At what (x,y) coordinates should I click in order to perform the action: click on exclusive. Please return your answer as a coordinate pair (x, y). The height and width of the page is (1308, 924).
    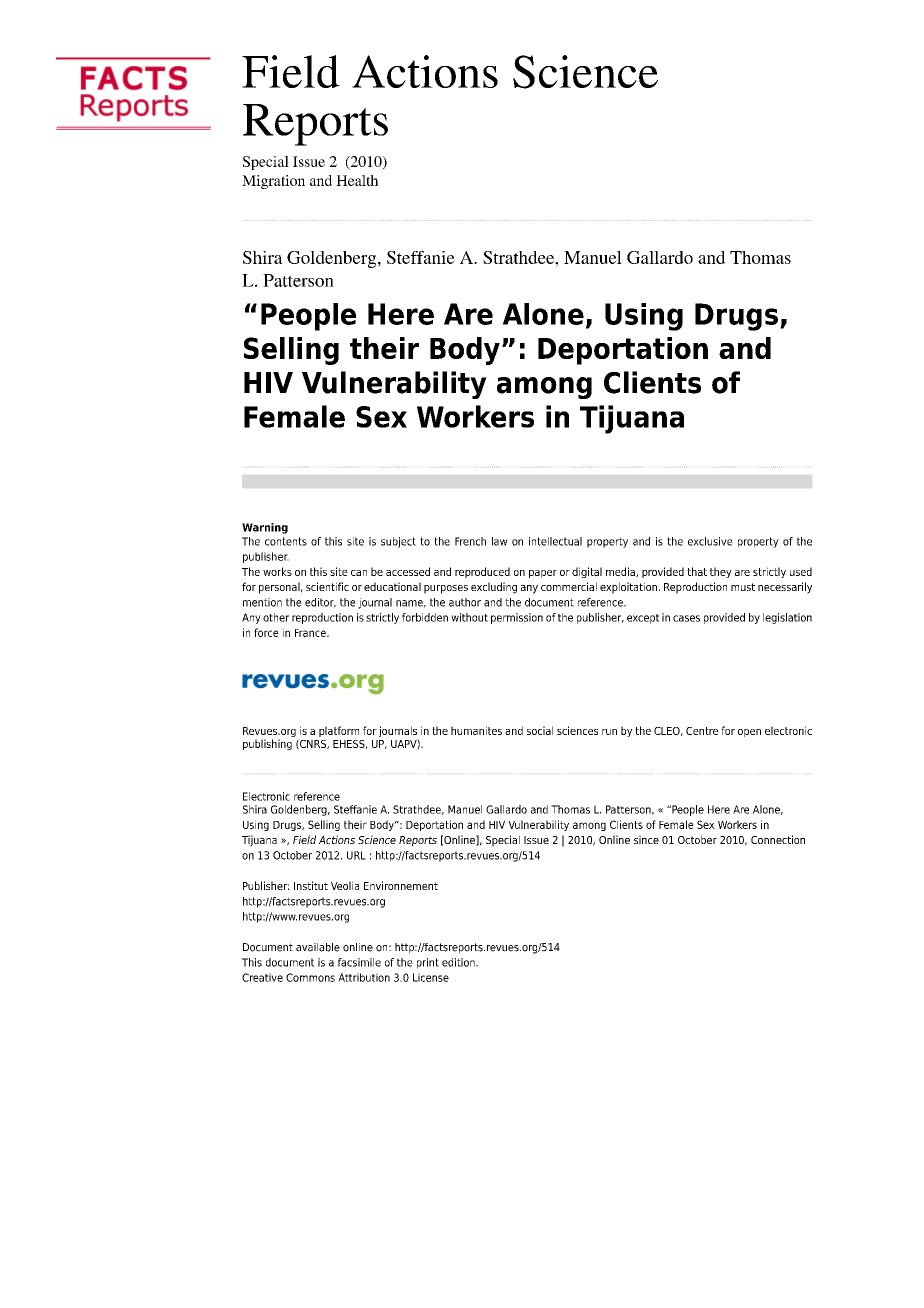
    Looking at the image, I should click on (710, 541).
